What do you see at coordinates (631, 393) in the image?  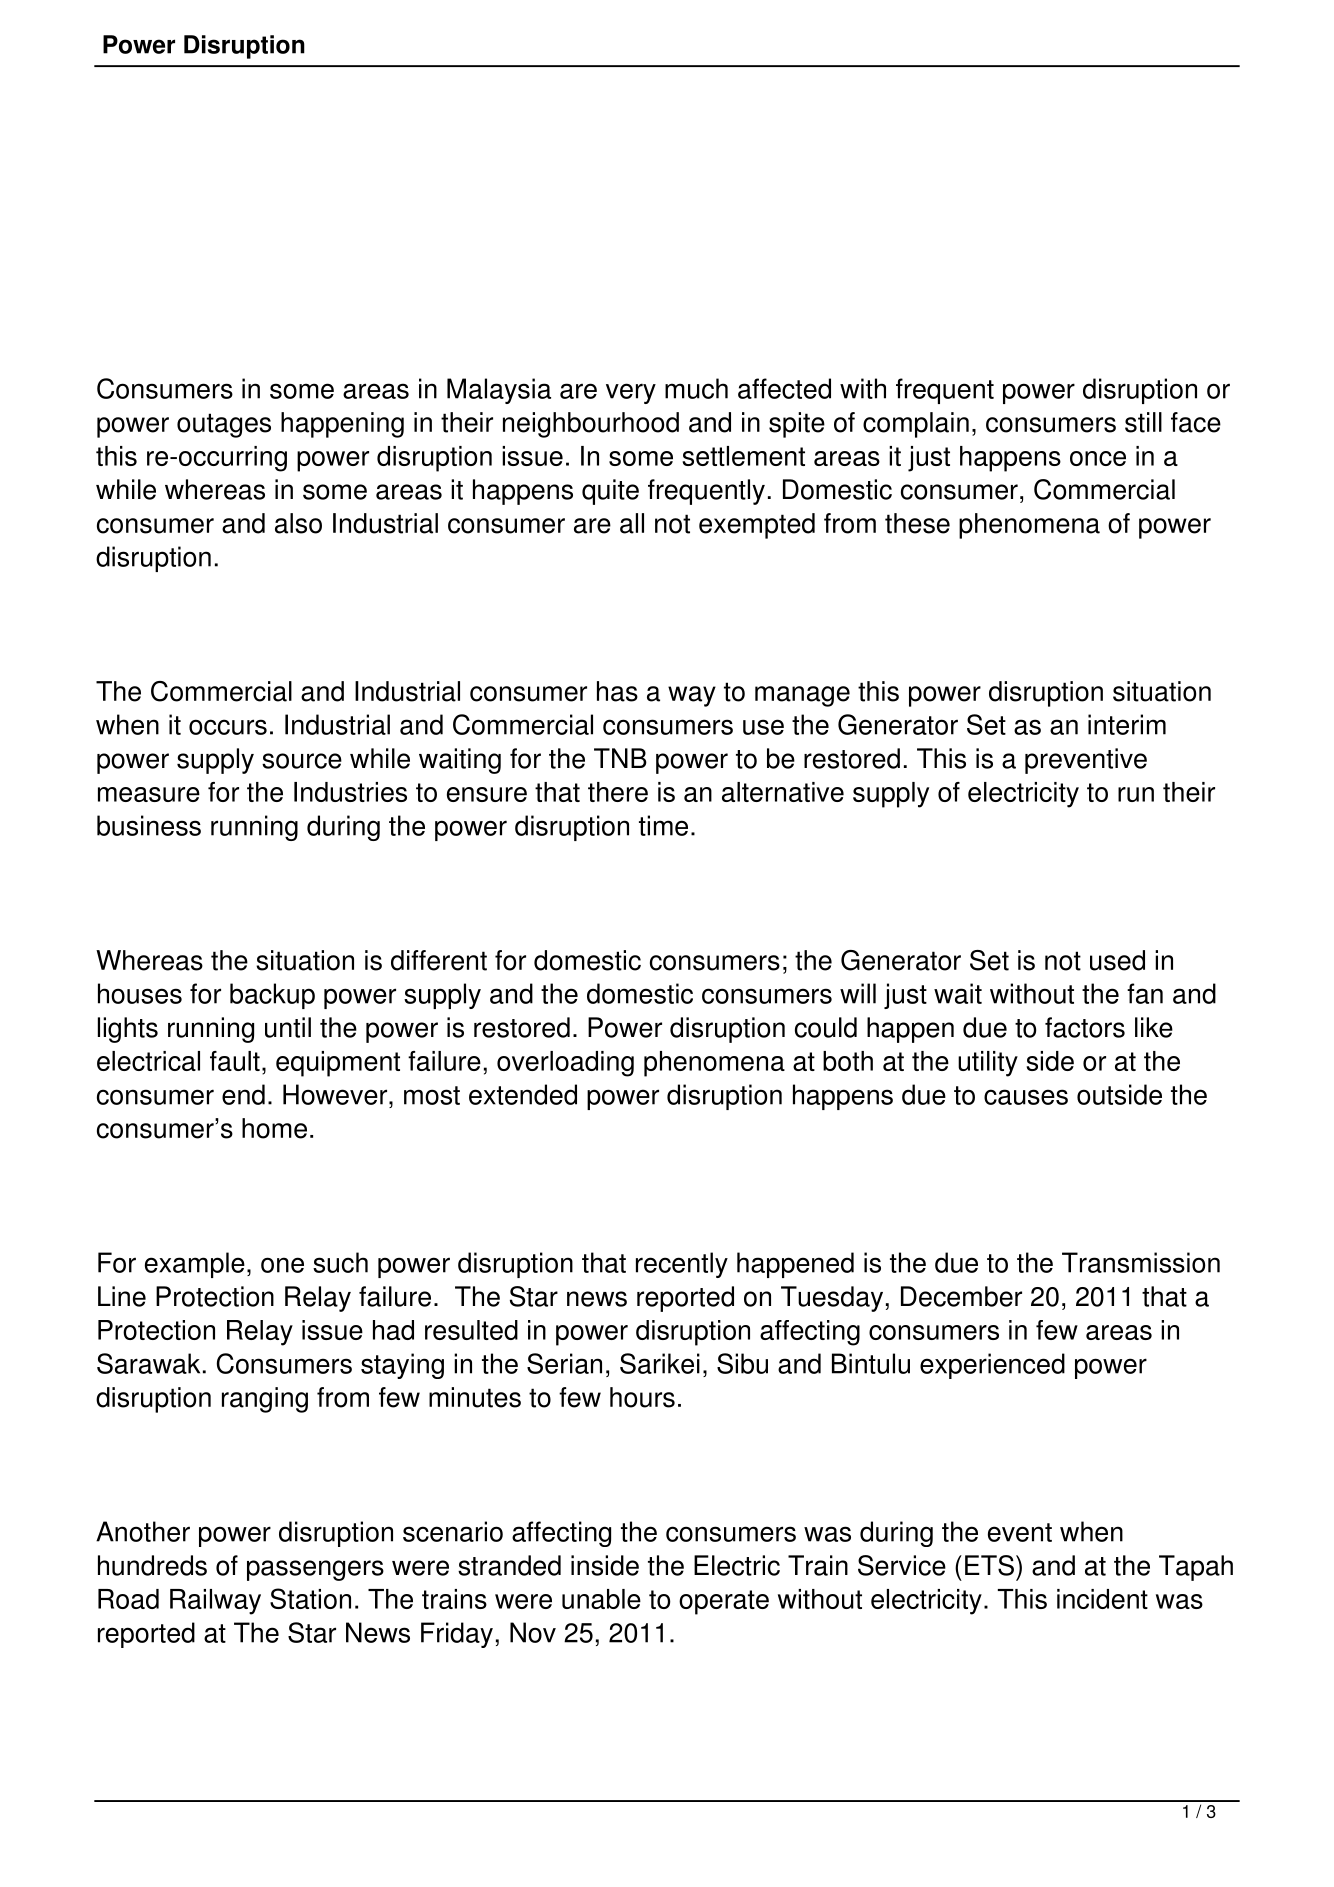 I see `very` at bounding box center [631, 393].
